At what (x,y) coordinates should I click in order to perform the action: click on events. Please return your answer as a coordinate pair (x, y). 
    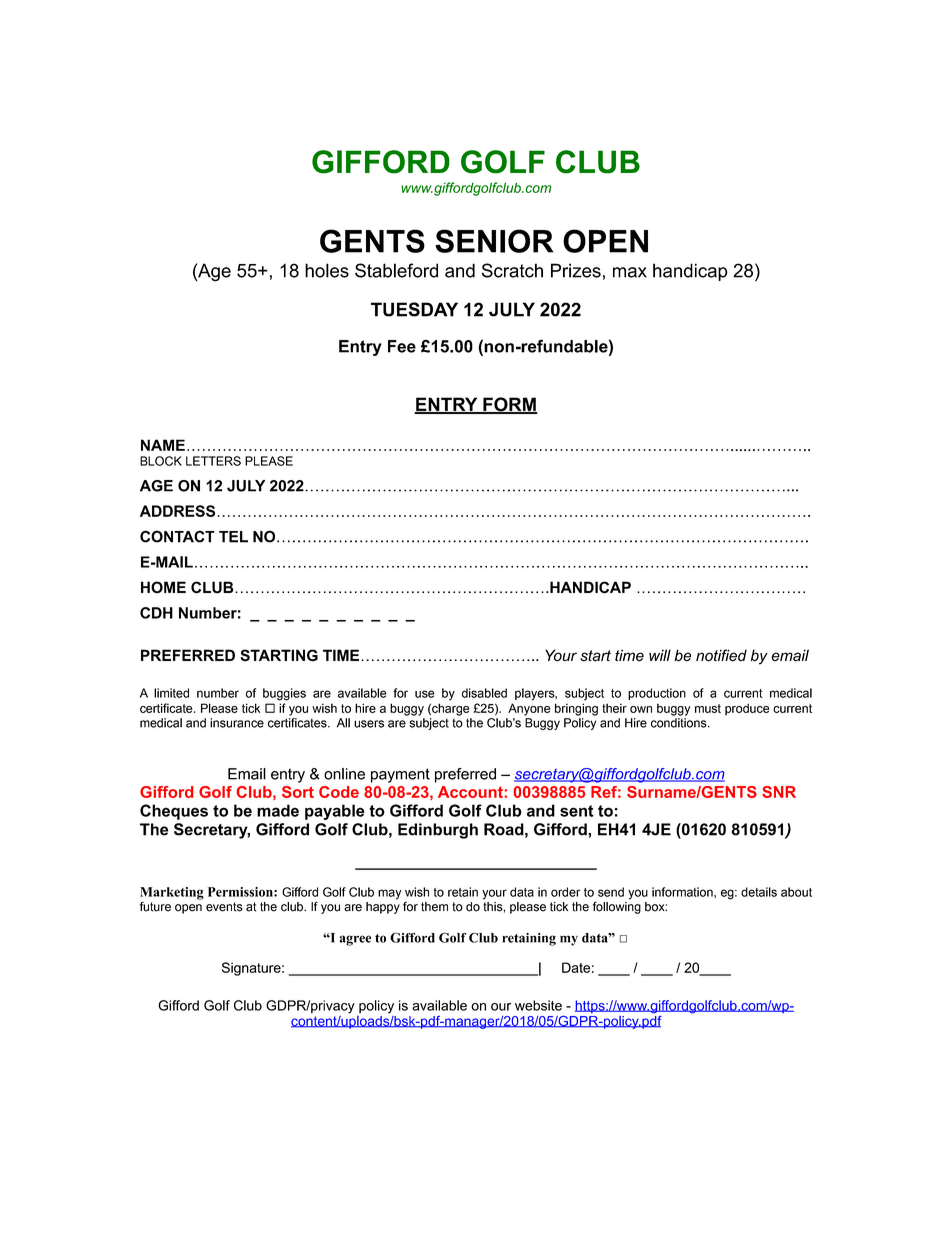
    Looking at the image, I should click on (224, 907).
